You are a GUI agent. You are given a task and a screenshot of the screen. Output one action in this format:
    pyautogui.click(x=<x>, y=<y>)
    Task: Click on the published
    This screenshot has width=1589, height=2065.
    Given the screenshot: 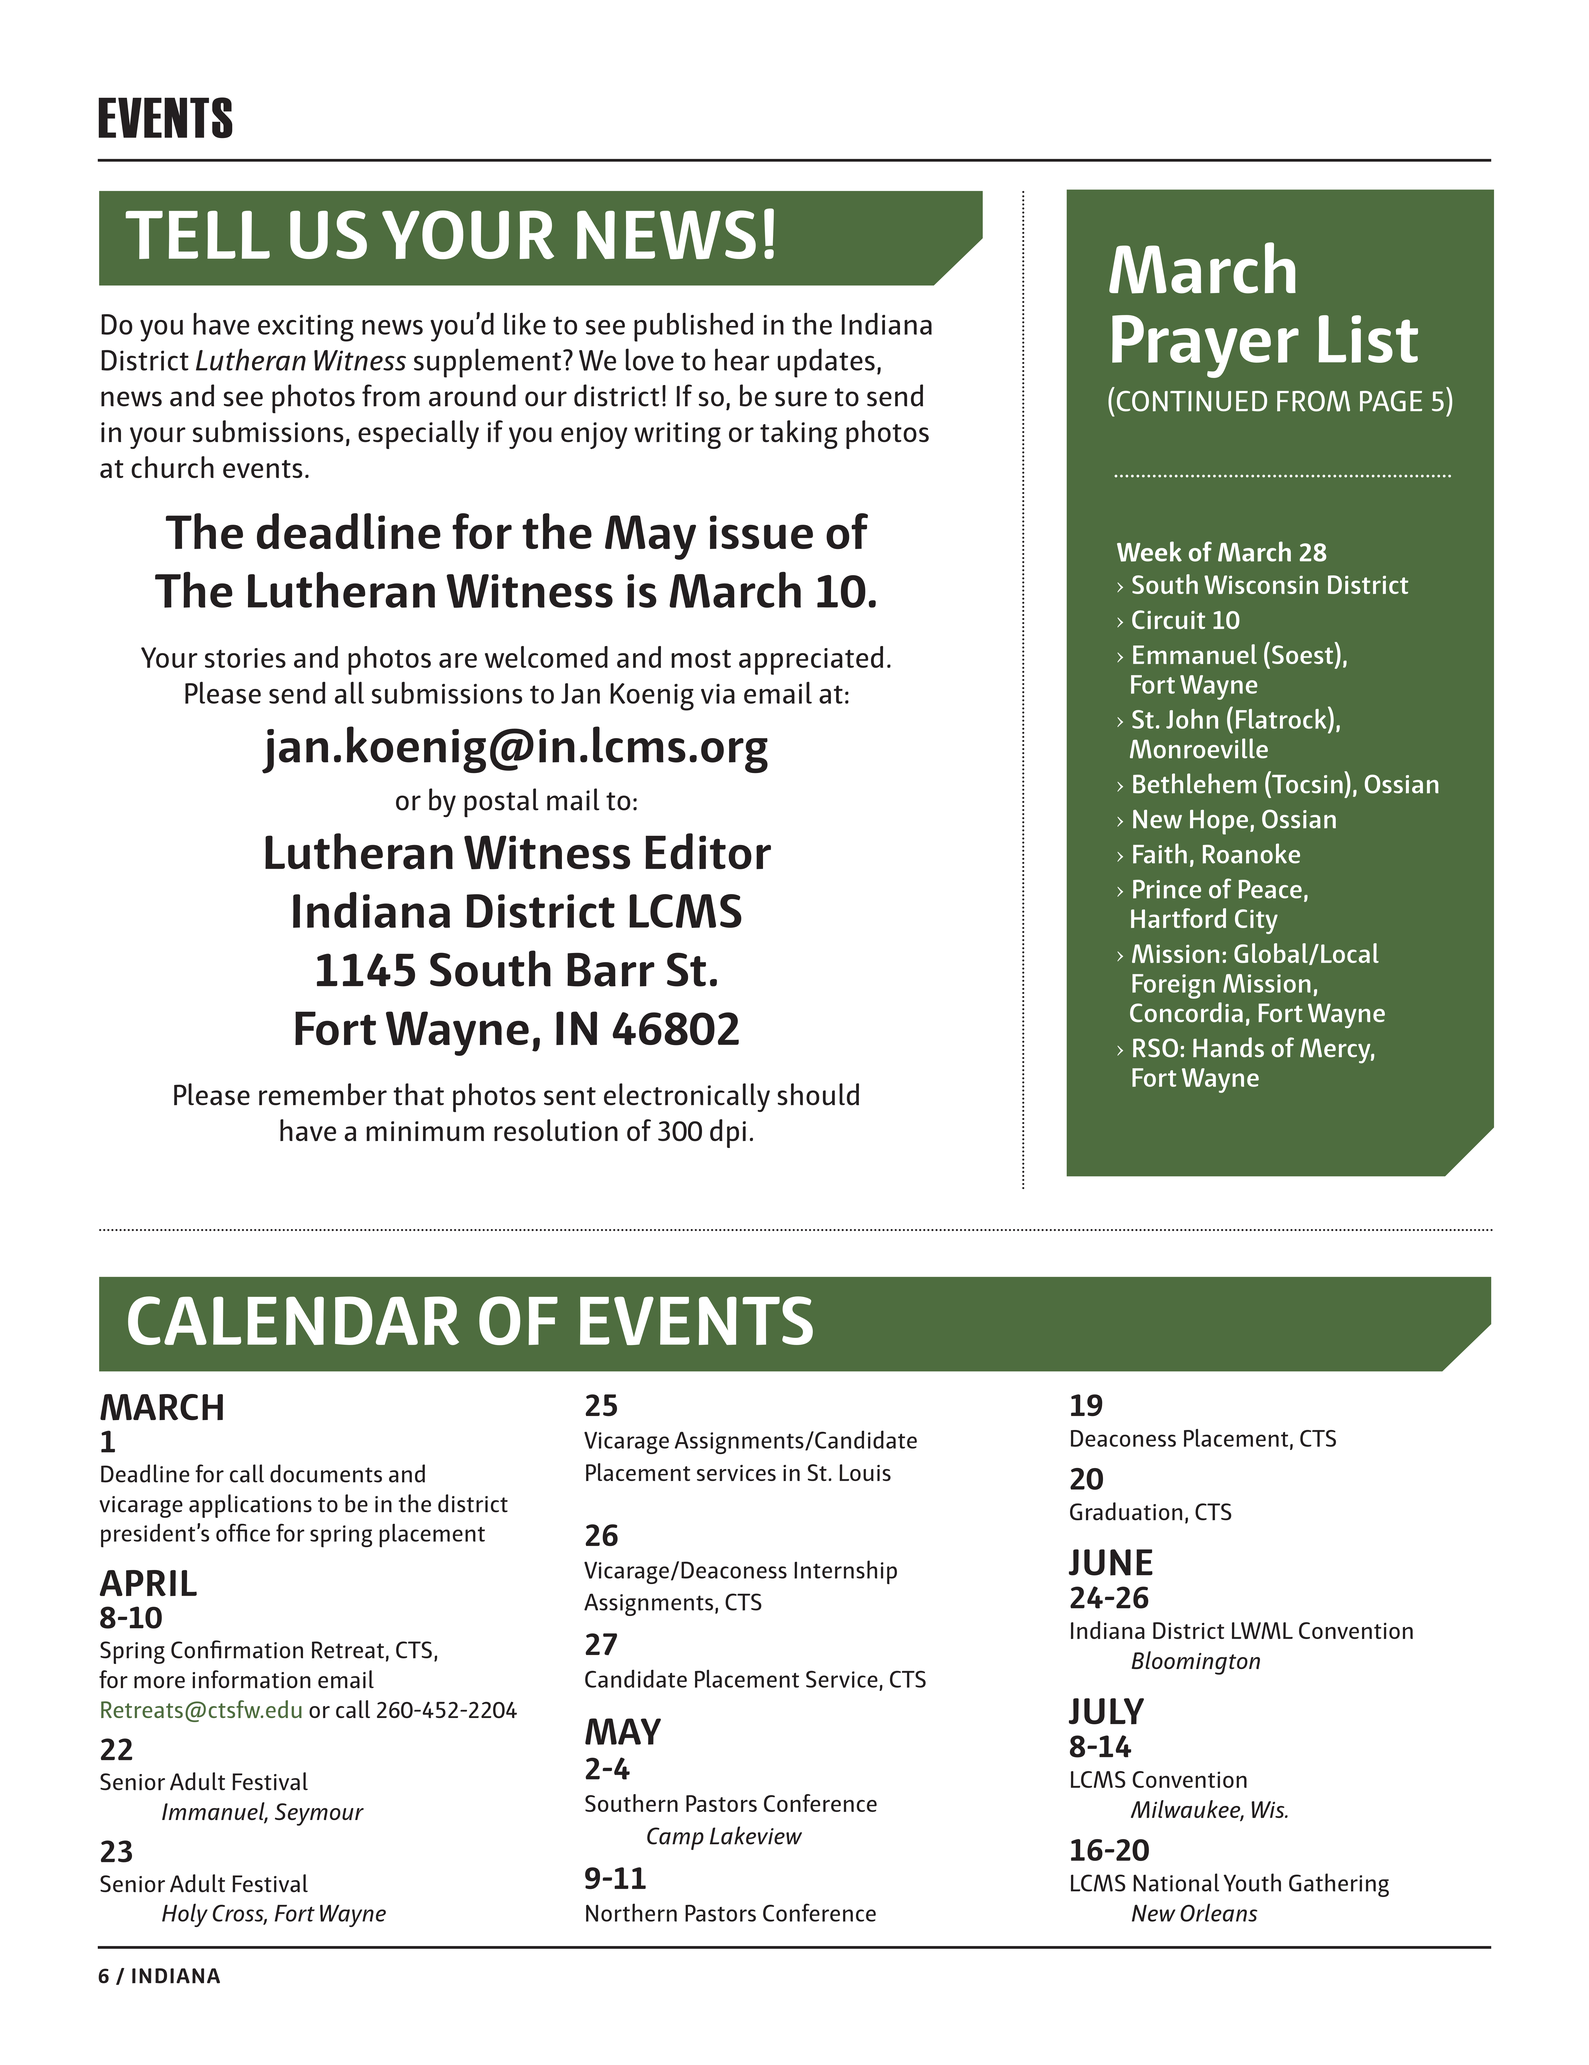 What is the action you would take?
    pyautogui.click(x=693, y=327)
